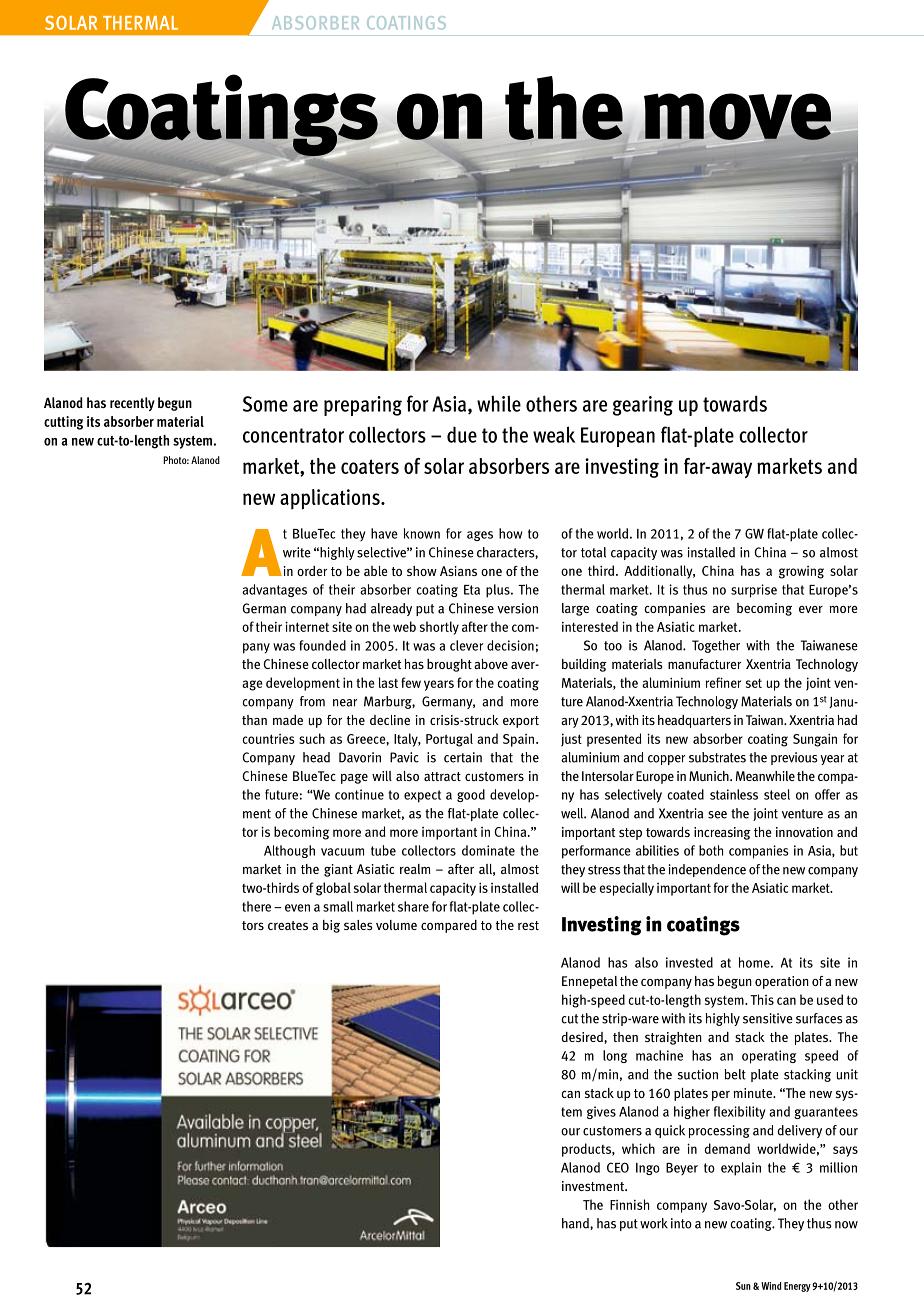 The image size is (924, 1308). Describe the element at coordinates (462, 434) in the page. I see `due` at that location.
